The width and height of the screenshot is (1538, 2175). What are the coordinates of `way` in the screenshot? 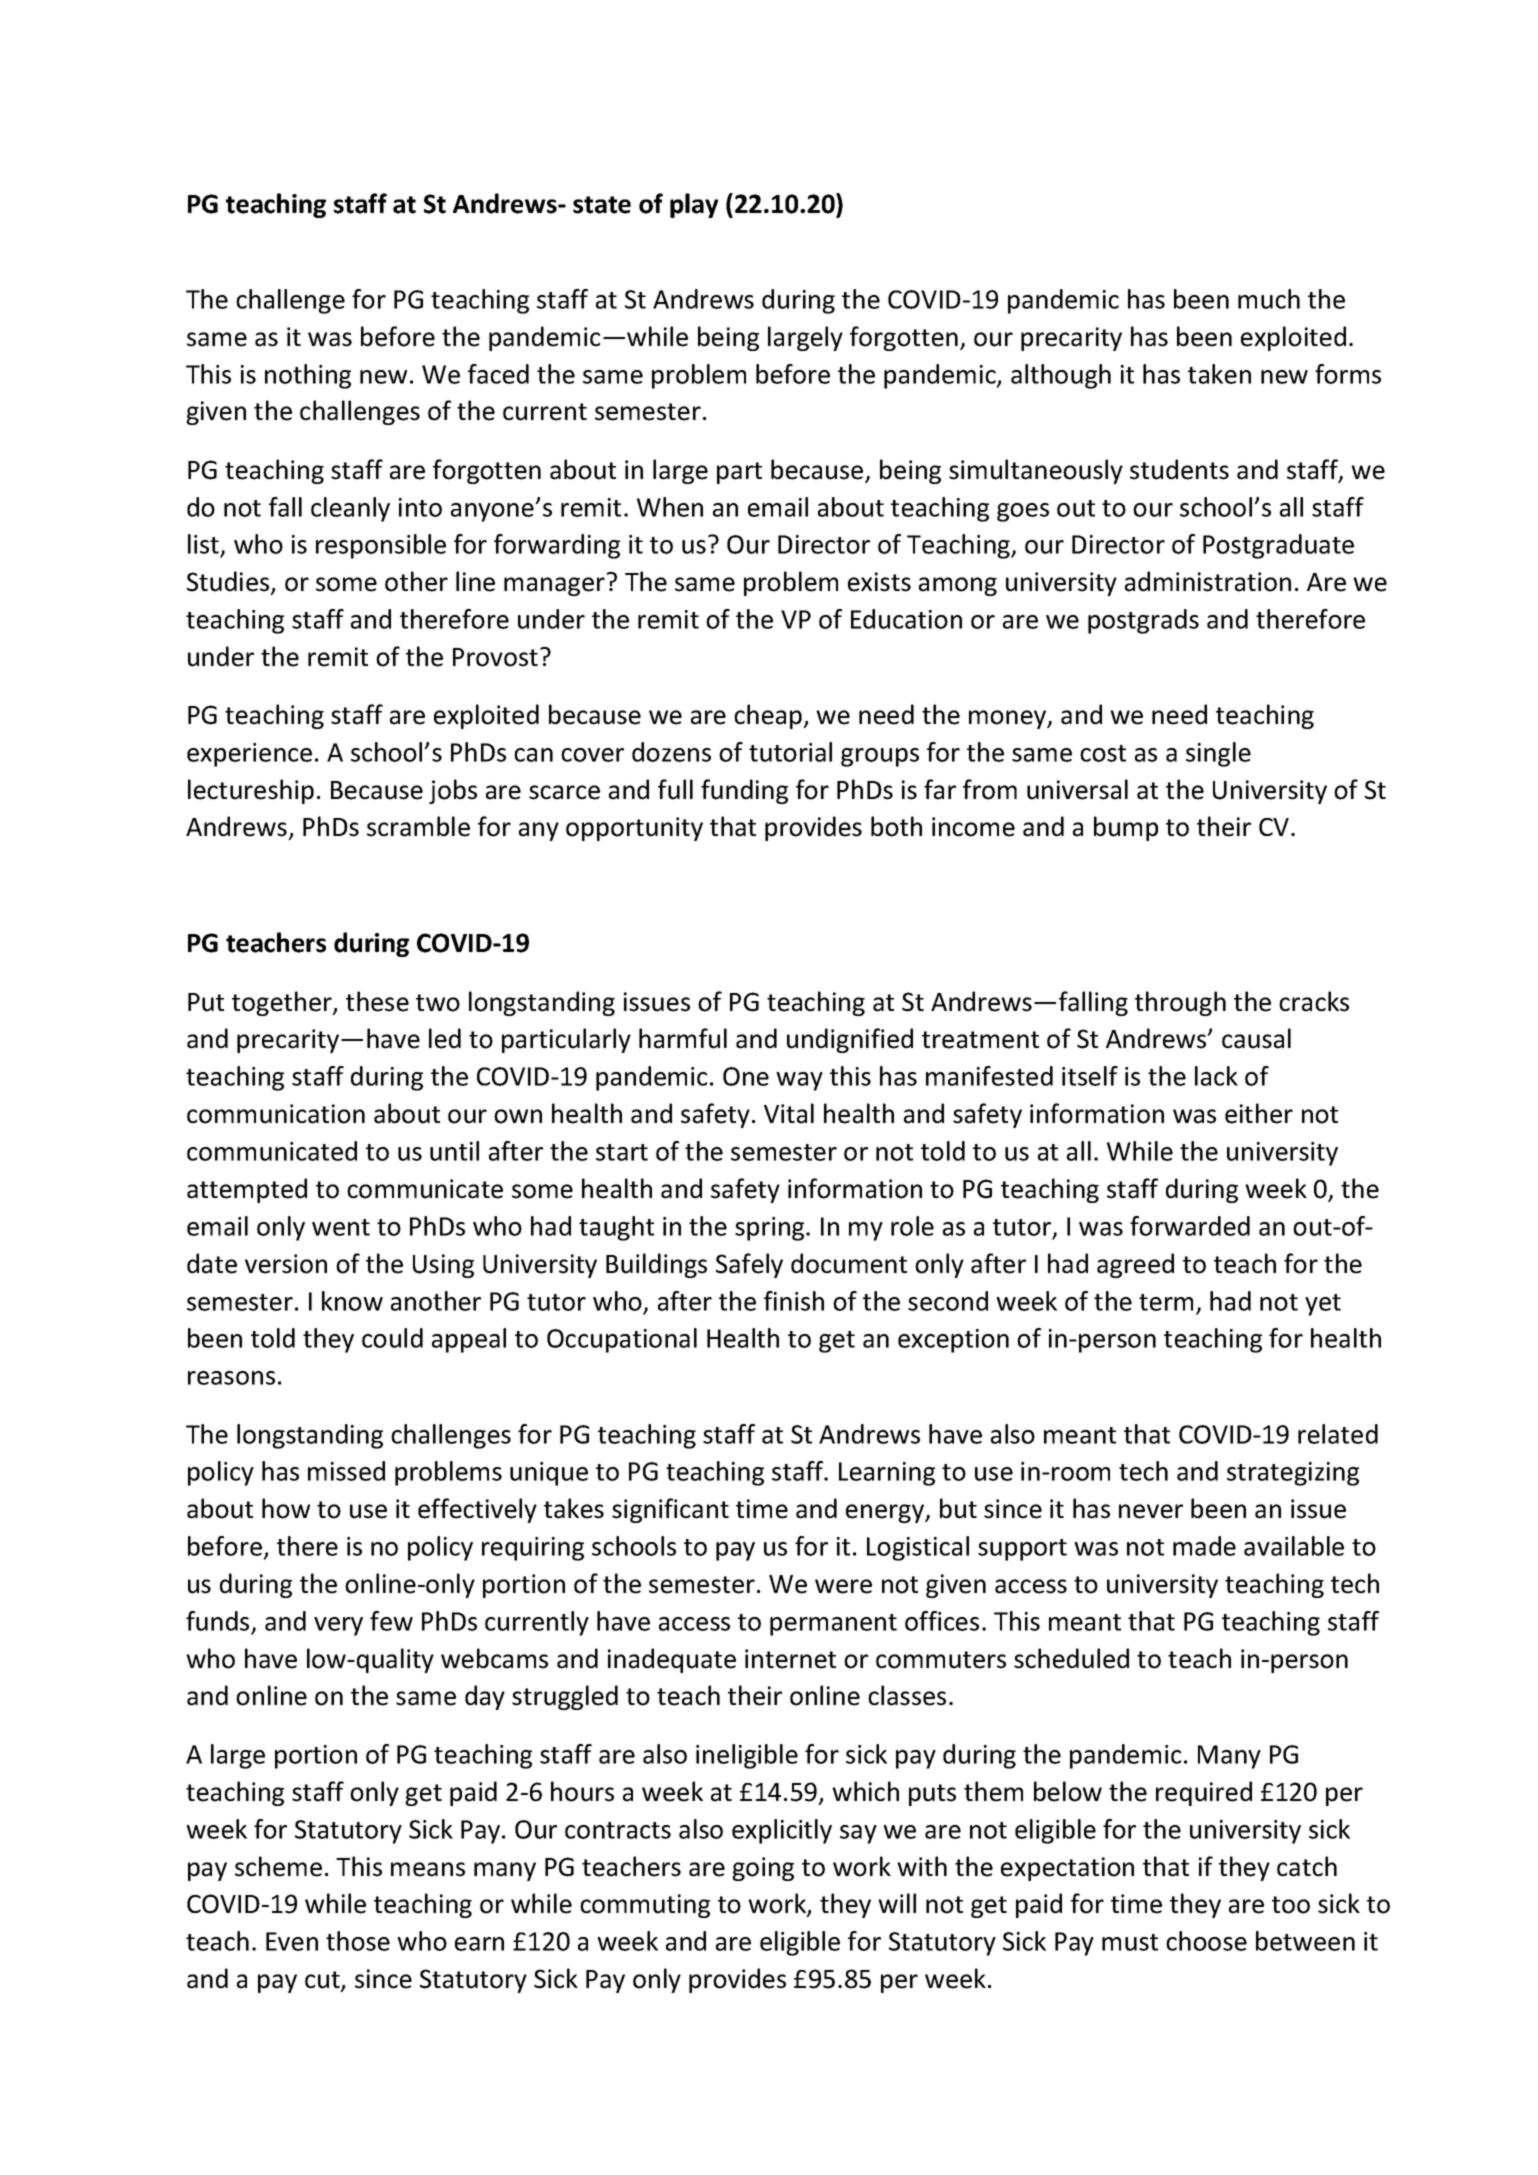 It's located at (799, 1081).
